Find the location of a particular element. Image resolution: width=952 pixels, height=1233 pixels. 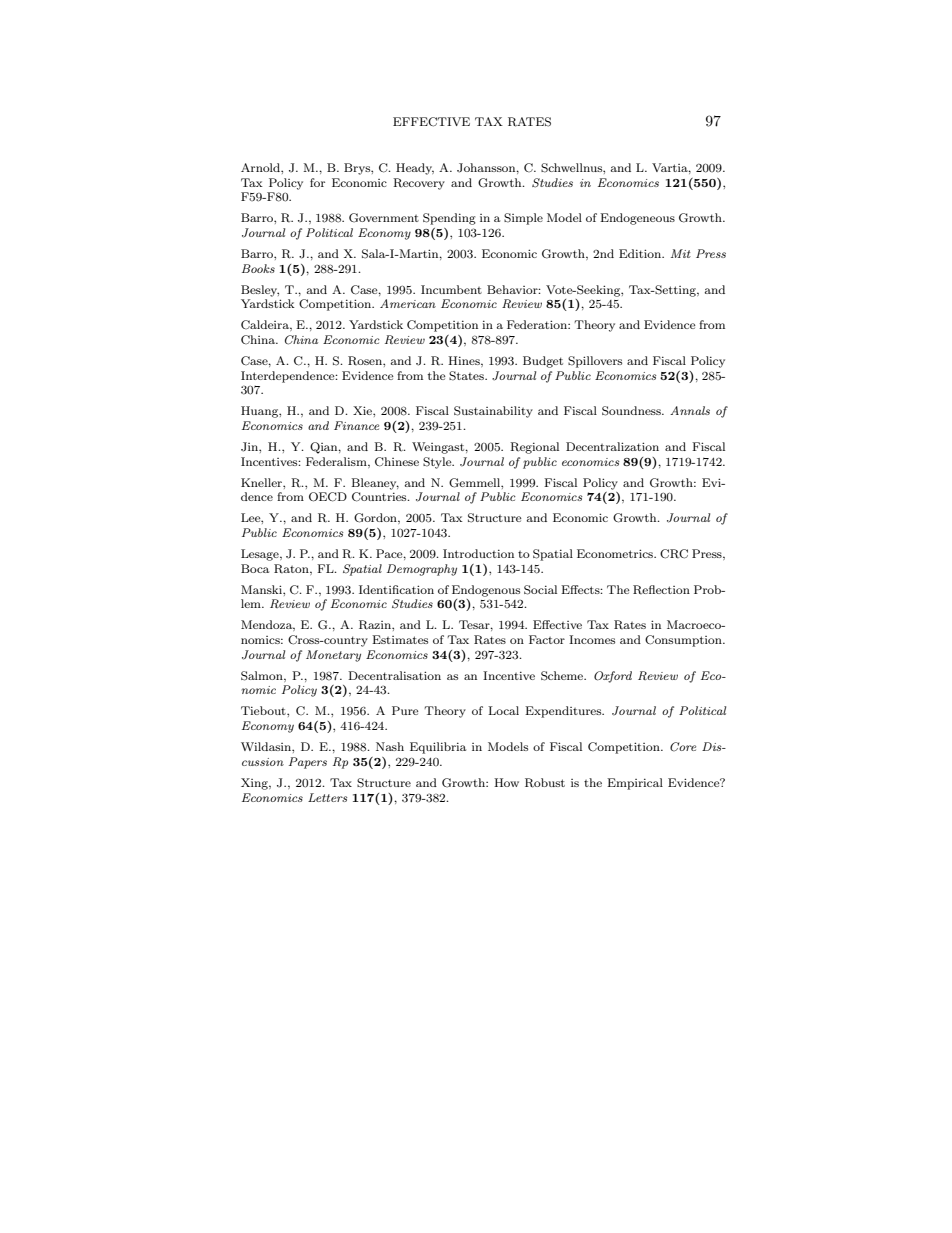

Government is located at coordinates (384, 218).
